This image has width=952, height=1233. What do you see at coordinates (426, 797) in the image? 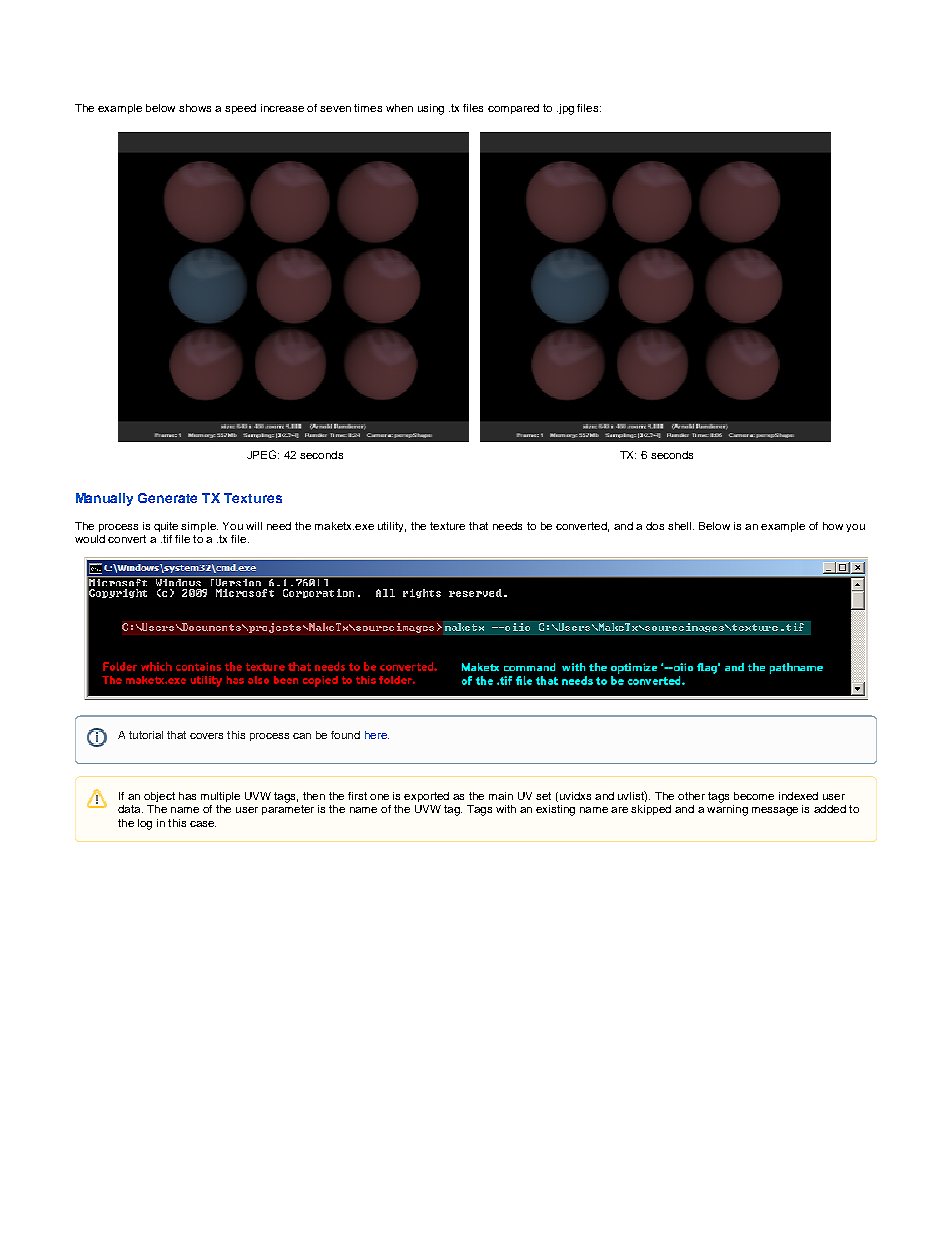
I see `exported` at bounding box center [426, 797].
